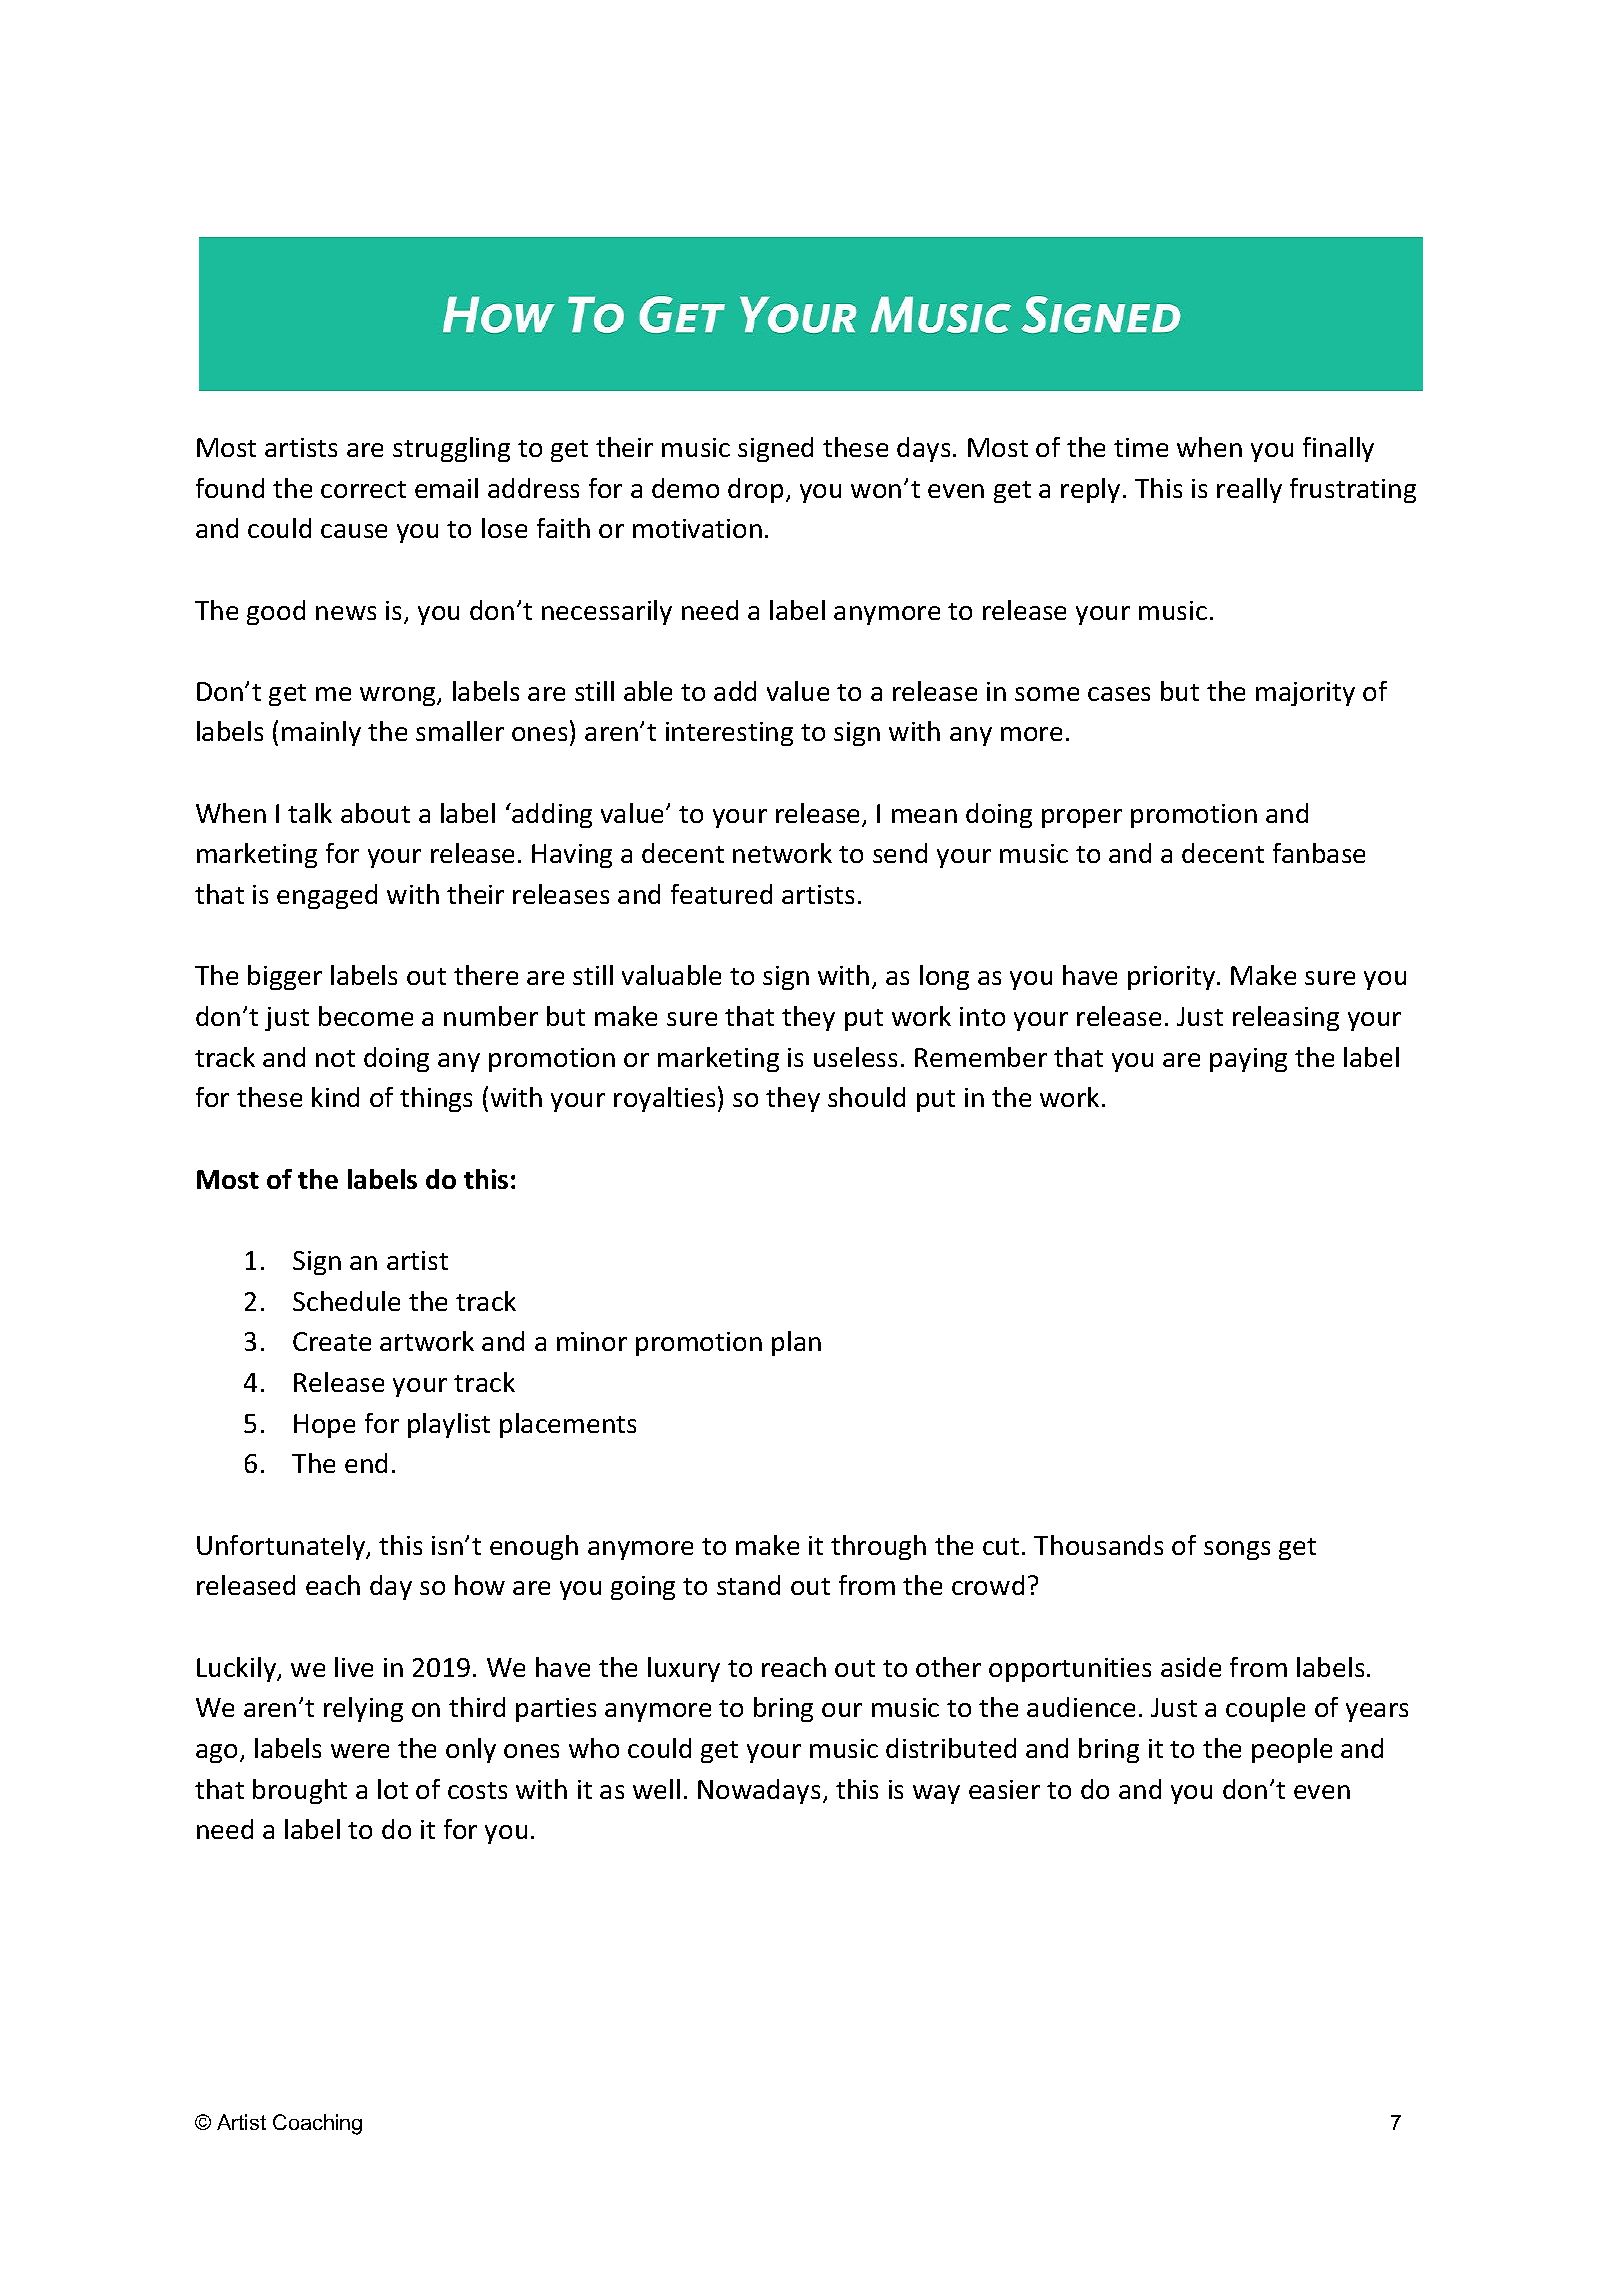 The height and width of the image is (2283, 1614). What do you see at coordinates (796, 1343) in the image?
I see `plan` at bounding box center [796, 1343].
